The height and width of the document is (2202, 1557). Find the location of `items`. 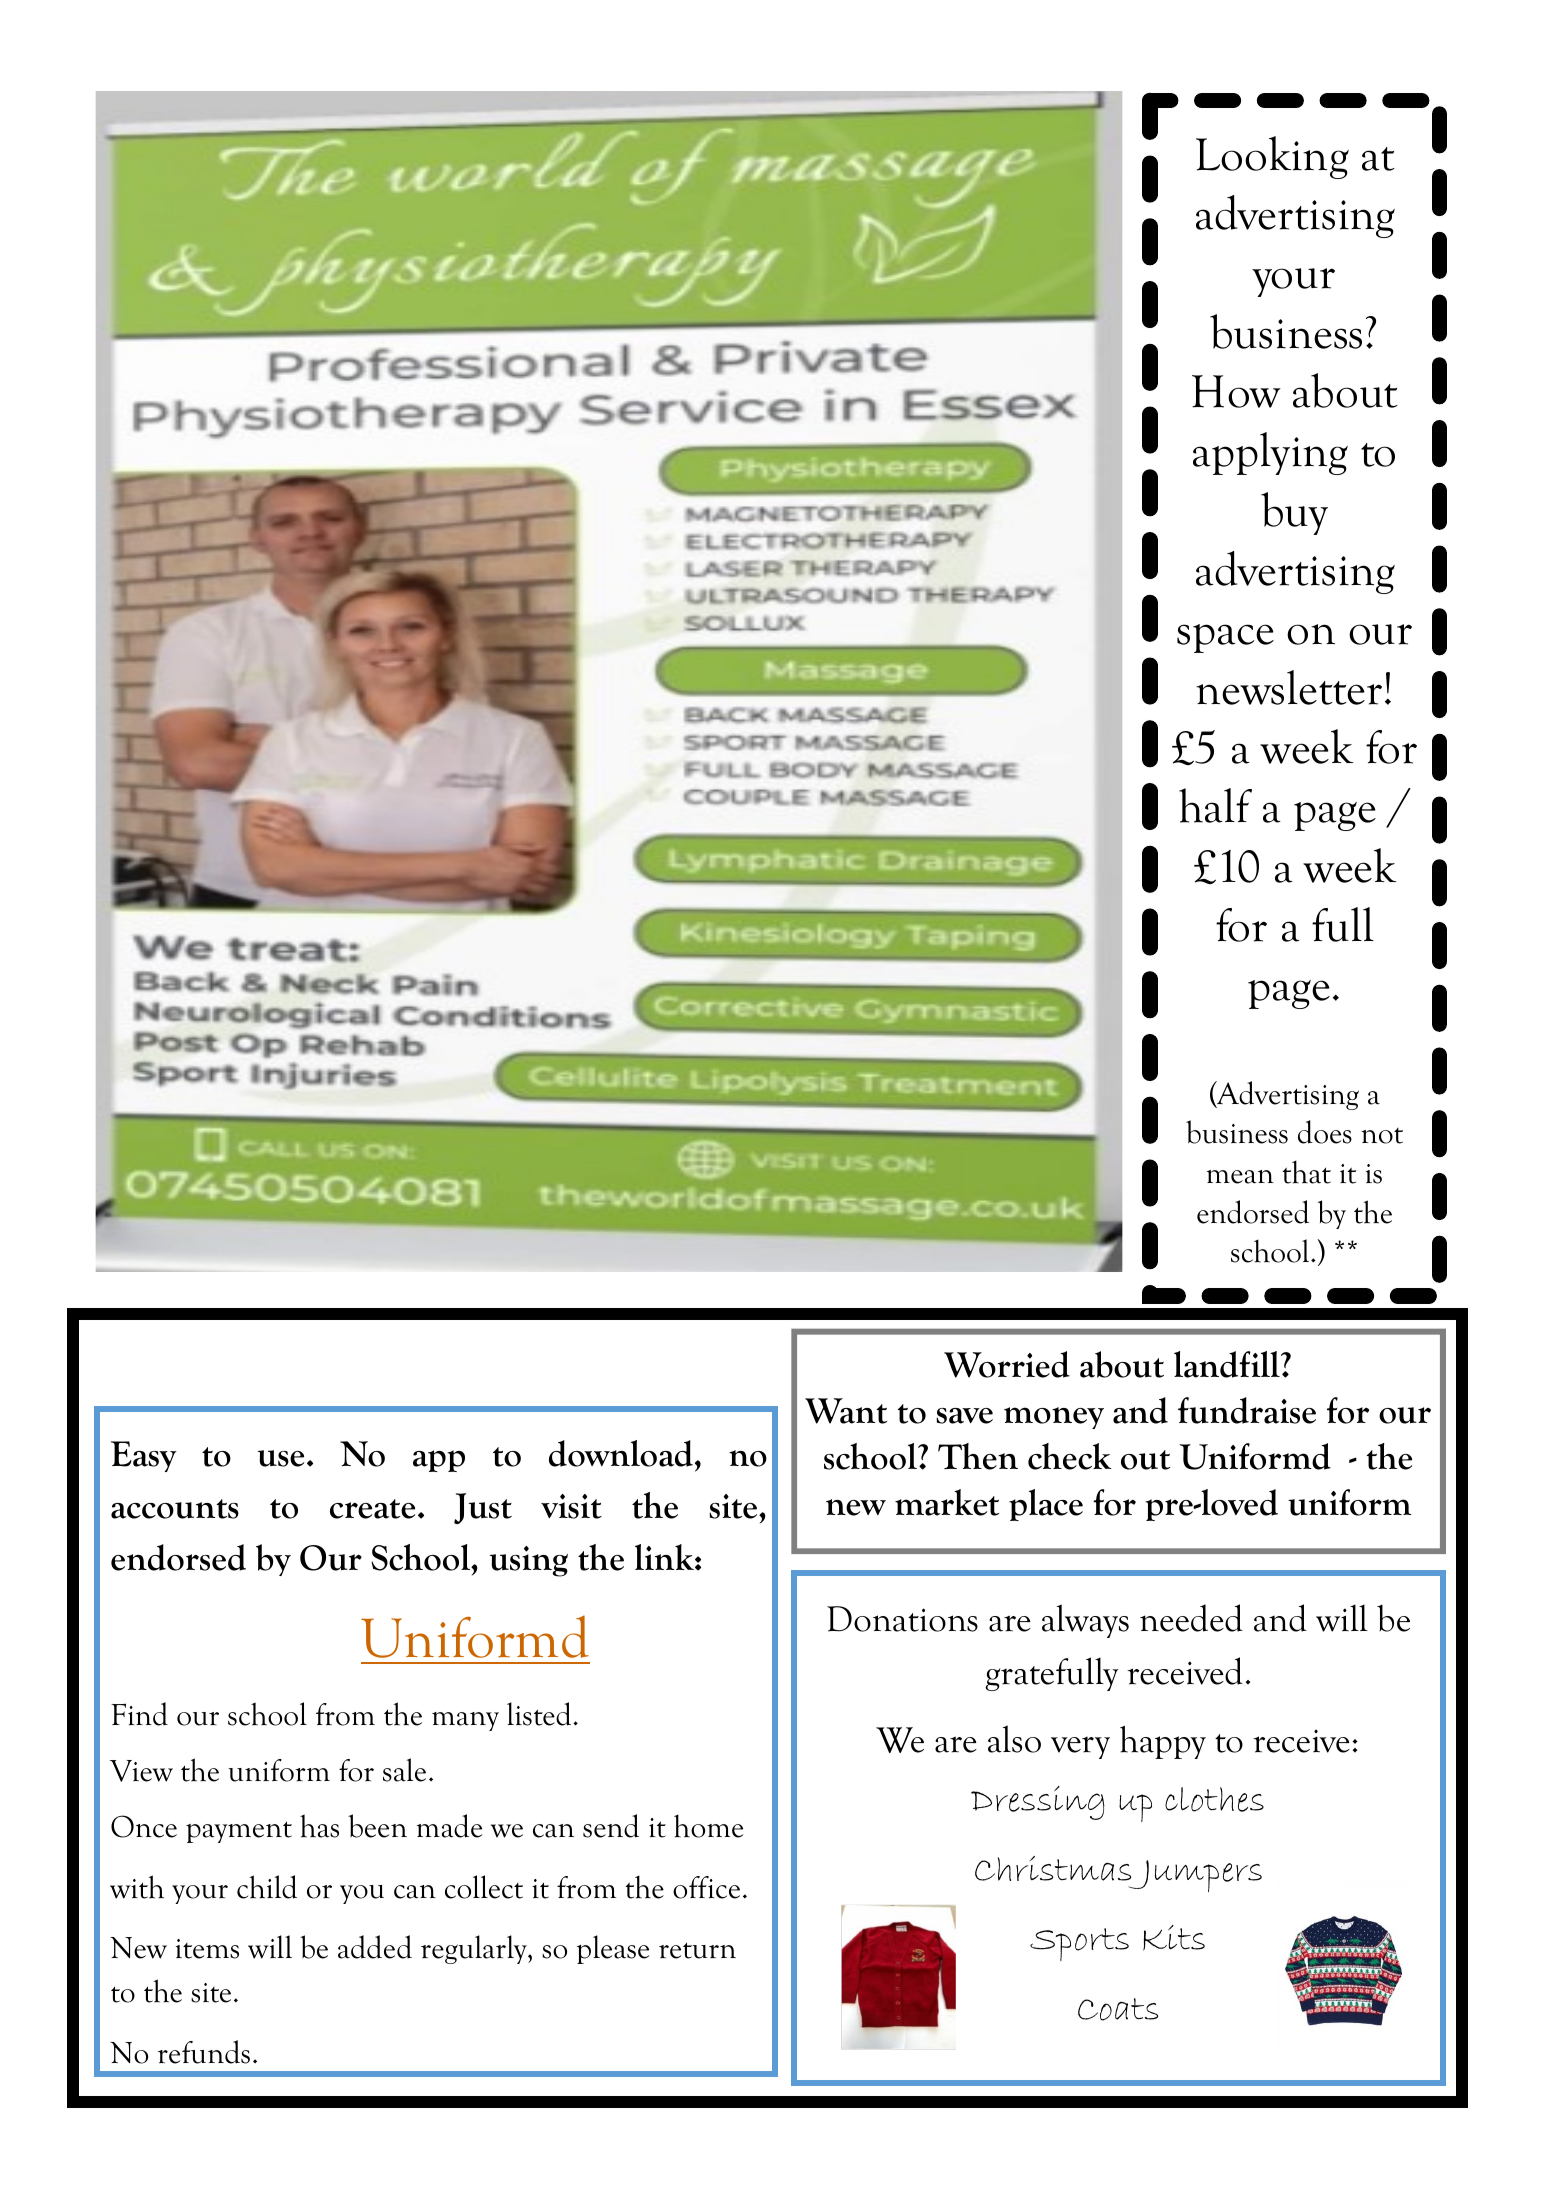

items is located at coordinates (207, 1949).
